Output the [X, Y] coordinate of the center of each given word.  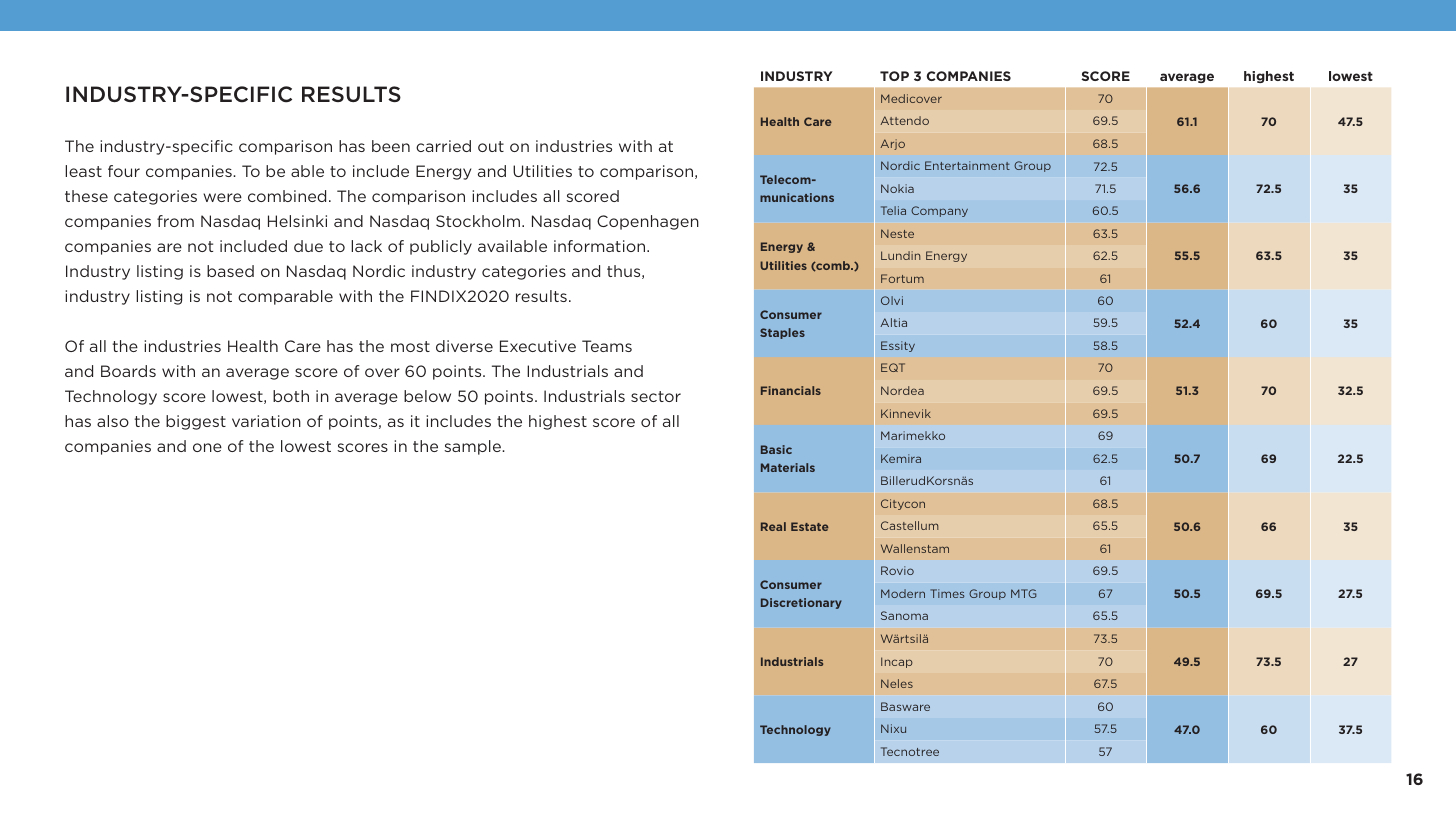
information [601, 246]
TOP [894, 76]
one [207, 447]
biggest [196, 422]
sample [473, 447]
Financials [791, 390]
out [491, 146]
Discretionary [801, 603]
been [391, 146]
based [230, 271]
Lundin [900, 255]
